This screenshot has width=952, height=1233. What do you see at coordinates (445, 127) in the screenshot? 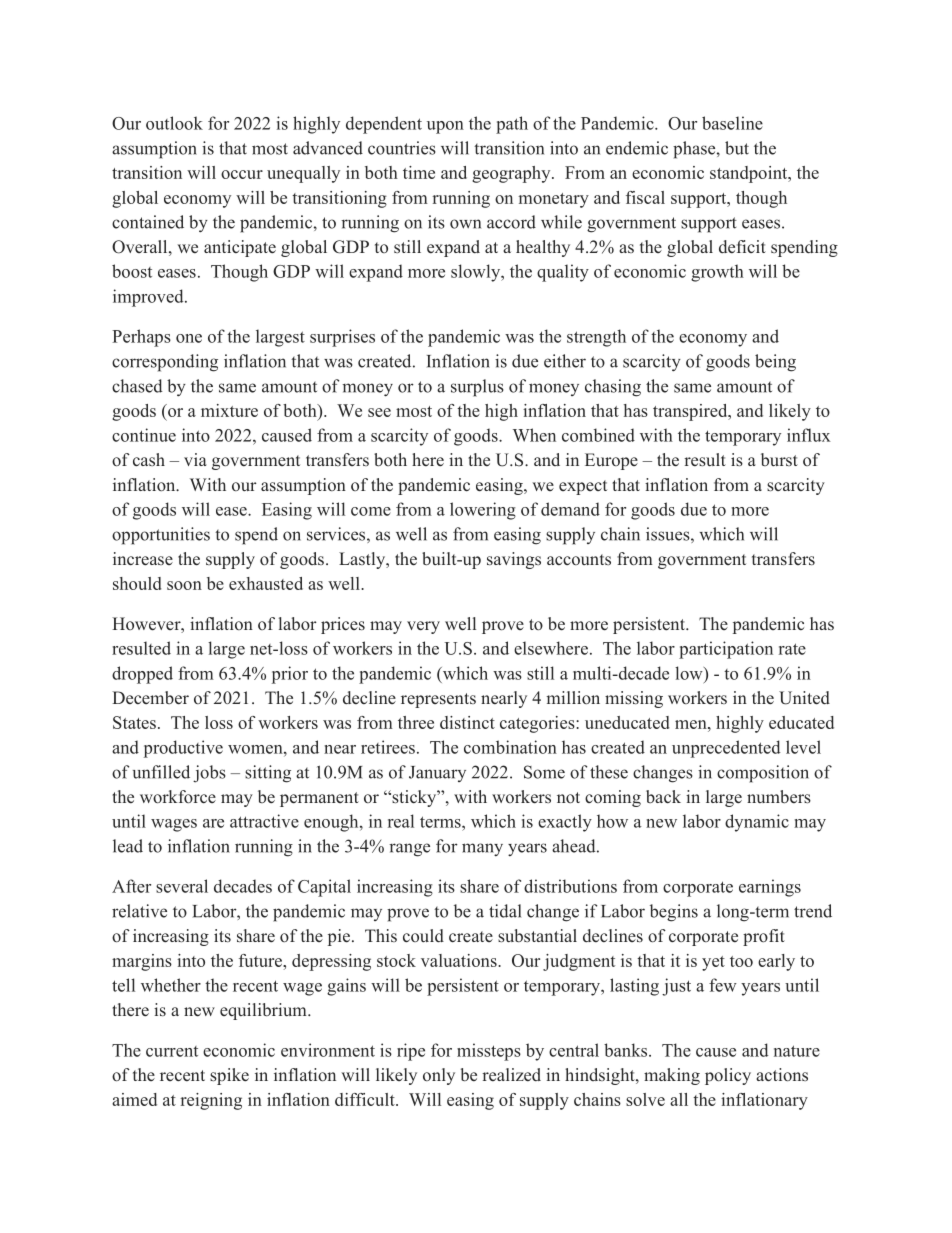
I see `upon` at bounding box center [445, 127].
